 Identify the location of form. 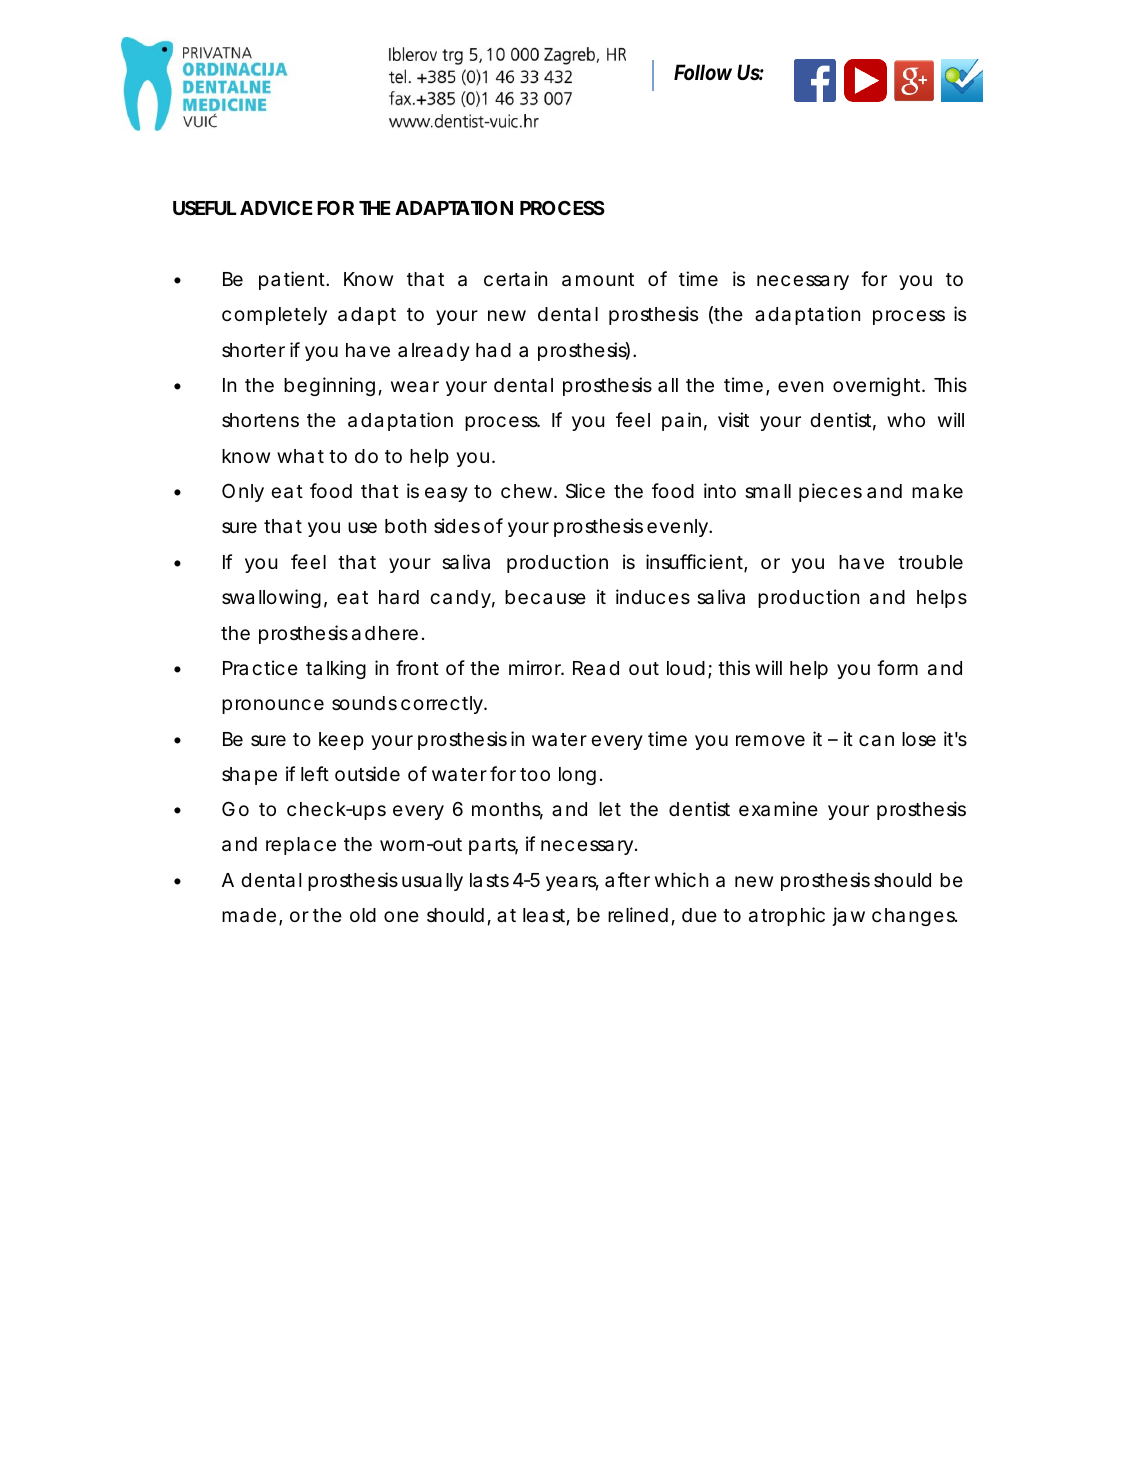
(897, 667).
